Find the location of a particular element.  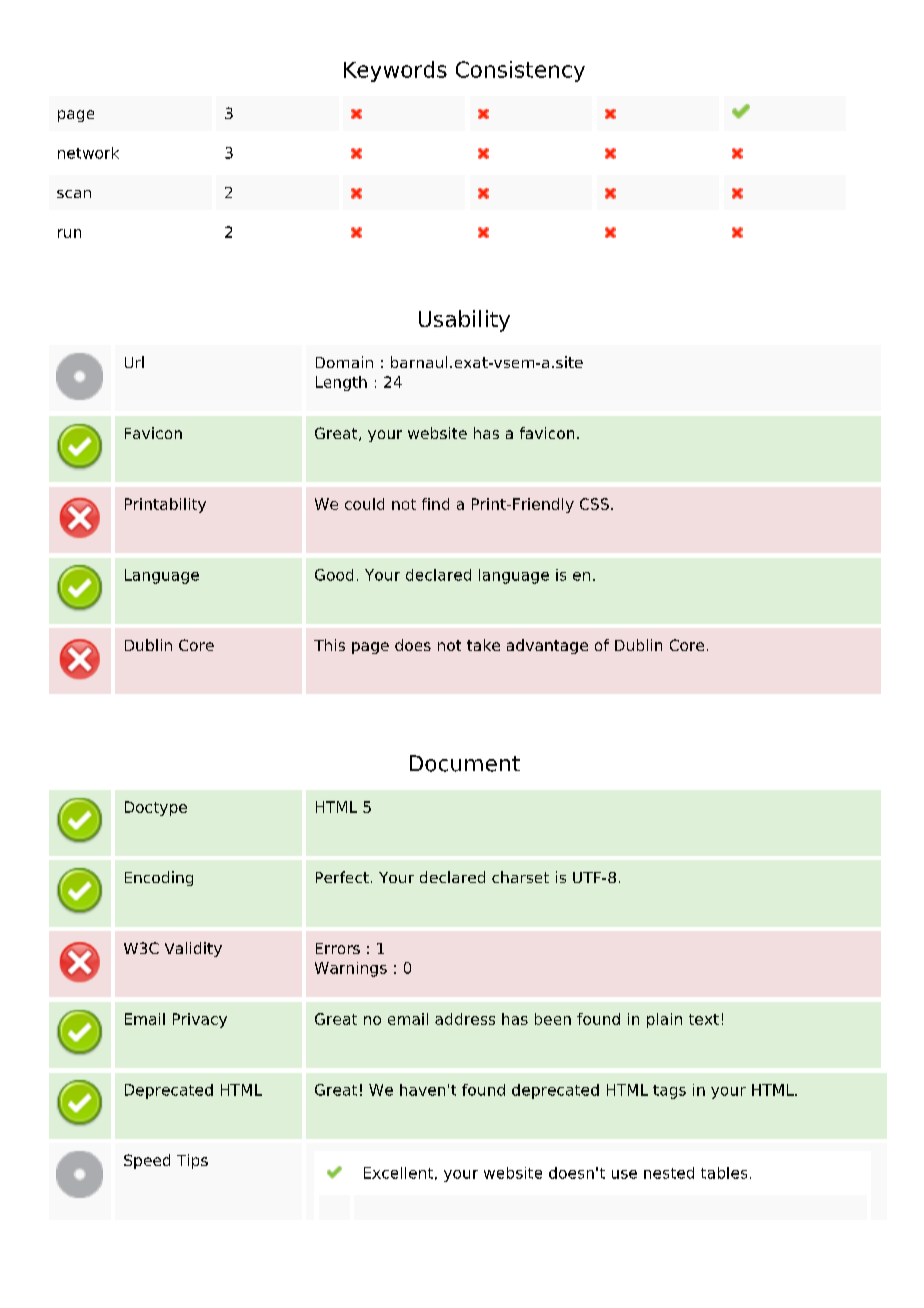

Consistency is located at coordinates (520, 71).
